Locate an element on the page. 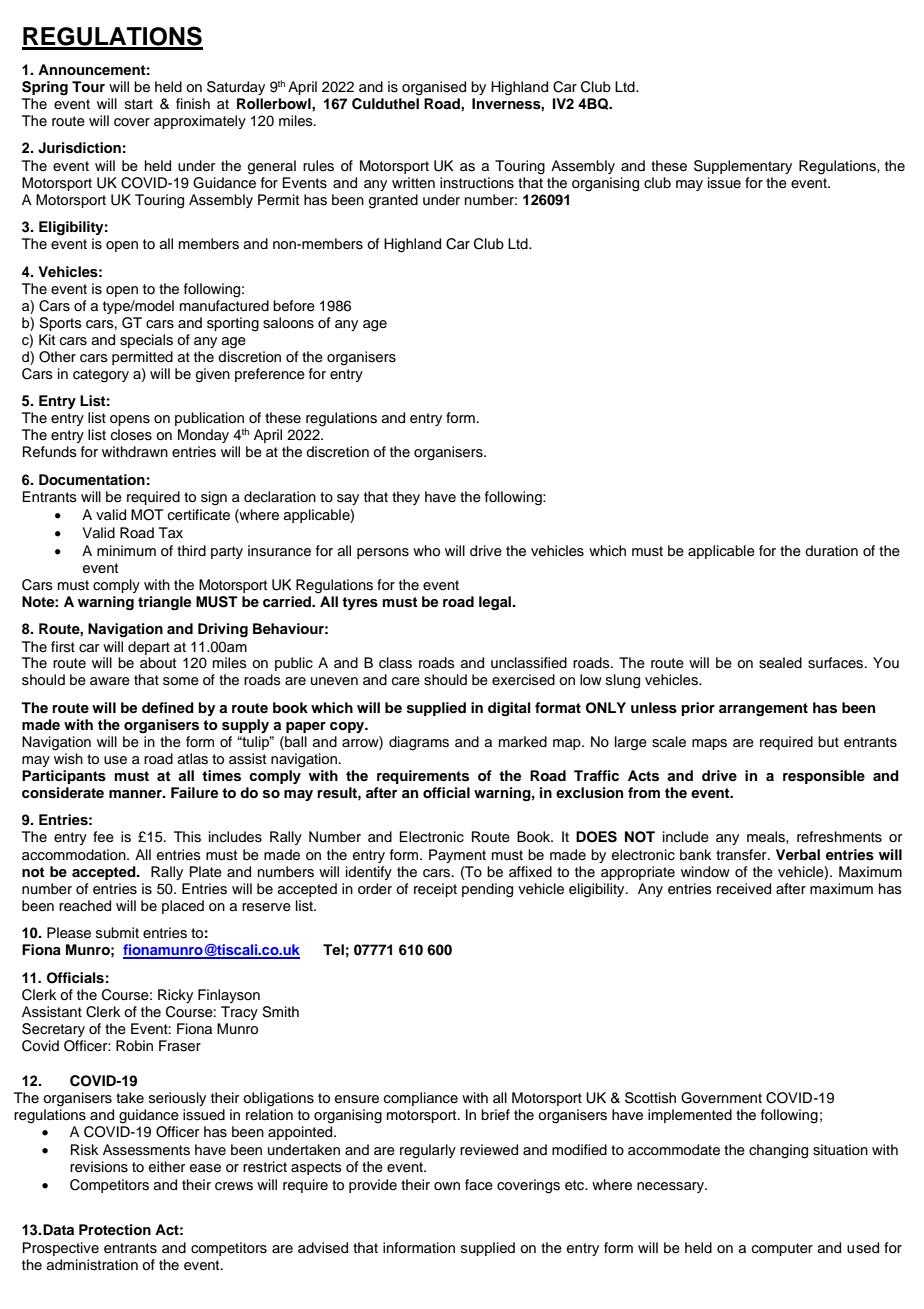  Protection is located at coordinates (115, 1230).
